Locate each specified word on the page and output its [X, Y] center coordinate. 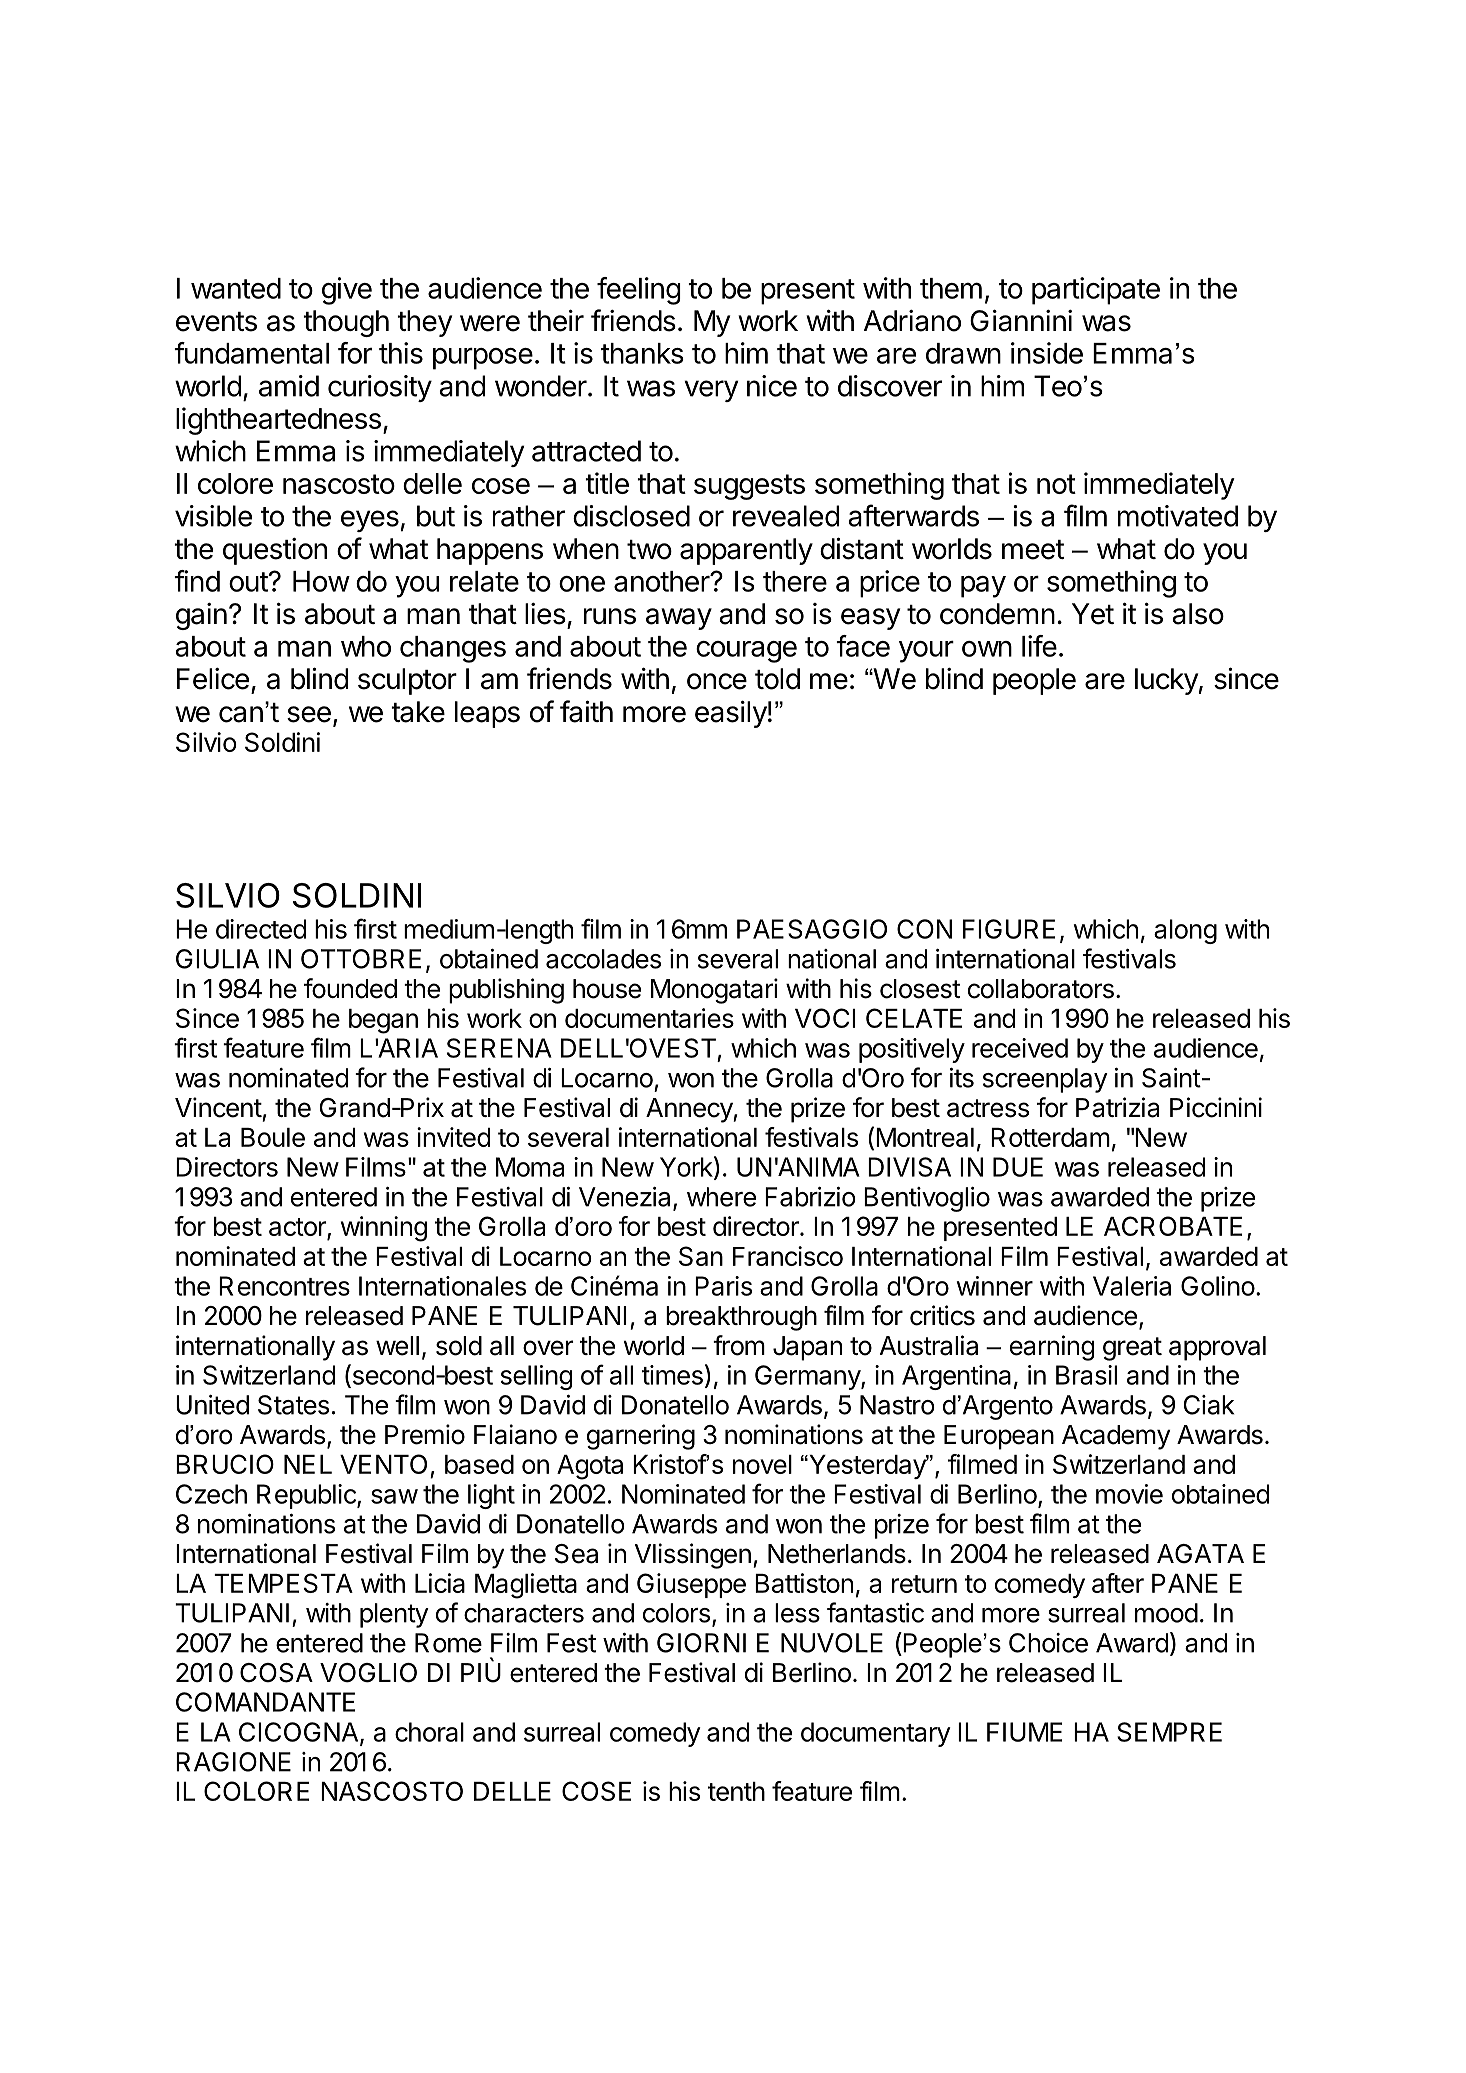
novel [762, 1464]
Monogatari [714, 991]
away [679, 619]
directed [261, 929]
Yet [1093, 614]
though [346, 323]
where [721, 1197]
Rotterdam [1050, 1137]
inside [1047, 353]
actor [298, 1228]
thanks [642, 353]
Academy [1116, 1437]
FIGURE [1009, 929]
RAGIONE [233, 1762]
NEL [308, 1464]
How [321, 581]
